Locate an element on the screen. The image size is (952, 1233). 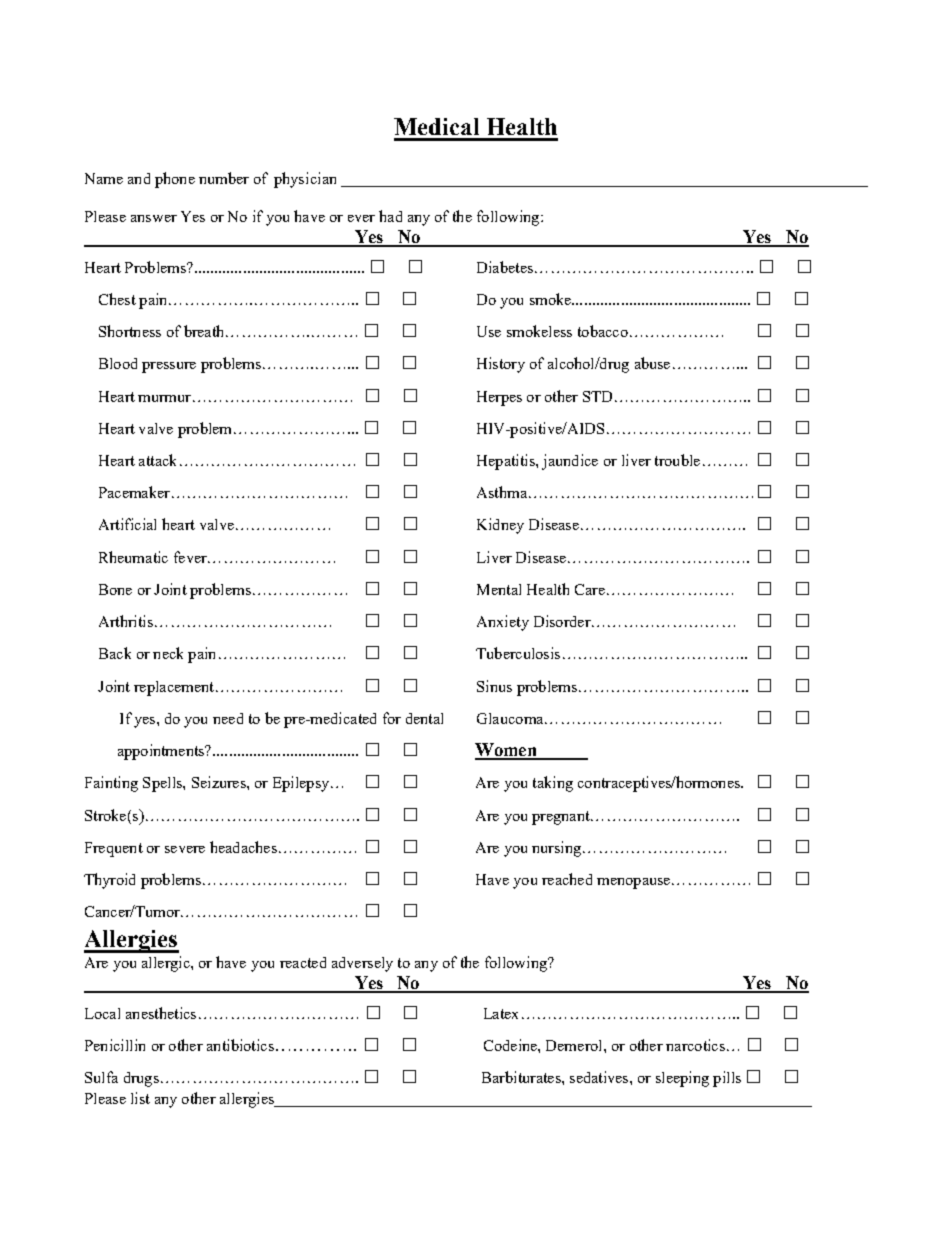
trouble is located at coordinates (677, 460).
